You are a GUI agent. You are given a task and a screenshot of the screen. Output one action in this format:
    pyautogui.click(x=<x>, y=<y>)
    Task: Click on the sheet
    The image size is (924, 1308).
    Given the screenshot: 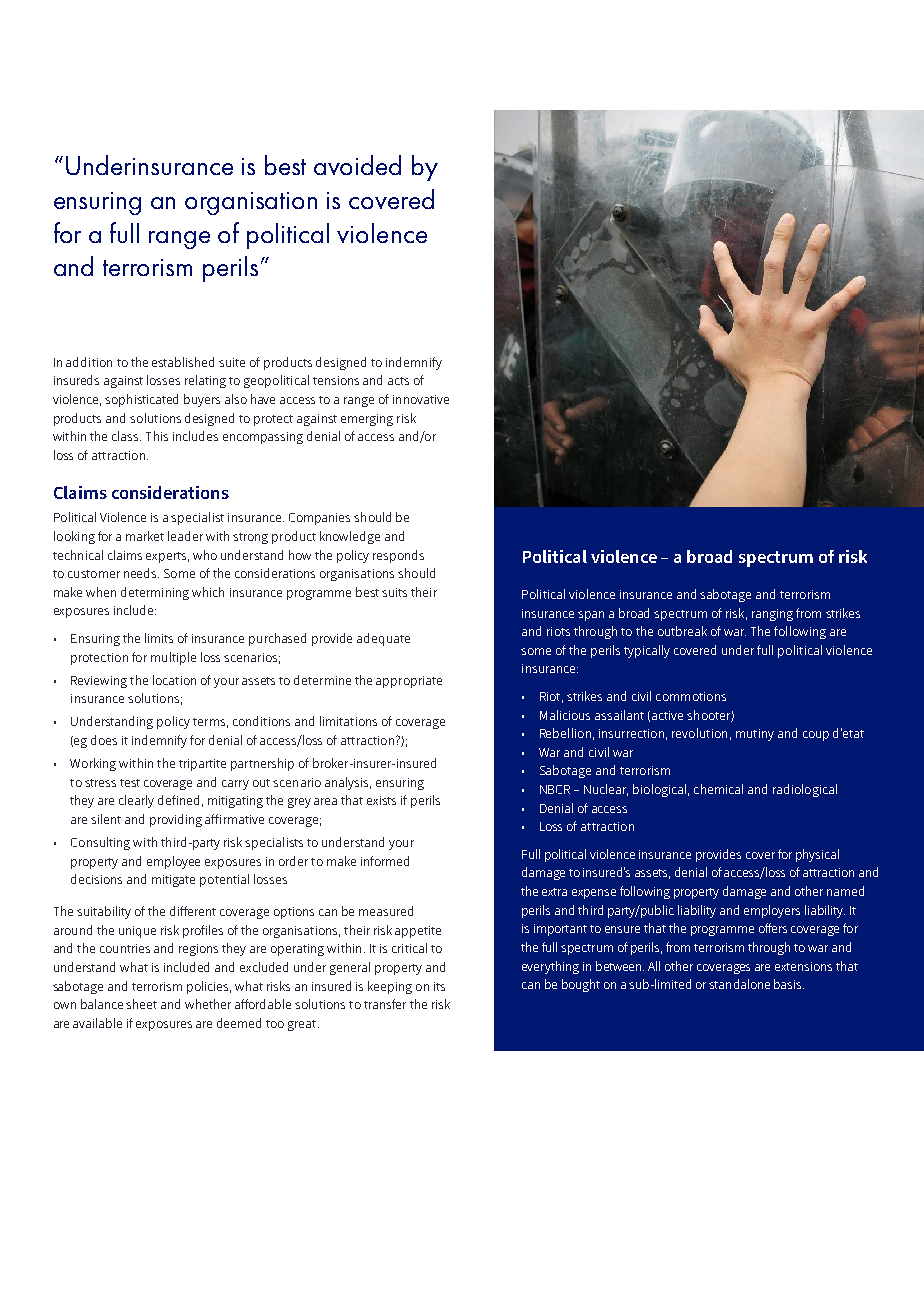 What is the action you would take?
    pyautogui.click(x=141, y=1004)
